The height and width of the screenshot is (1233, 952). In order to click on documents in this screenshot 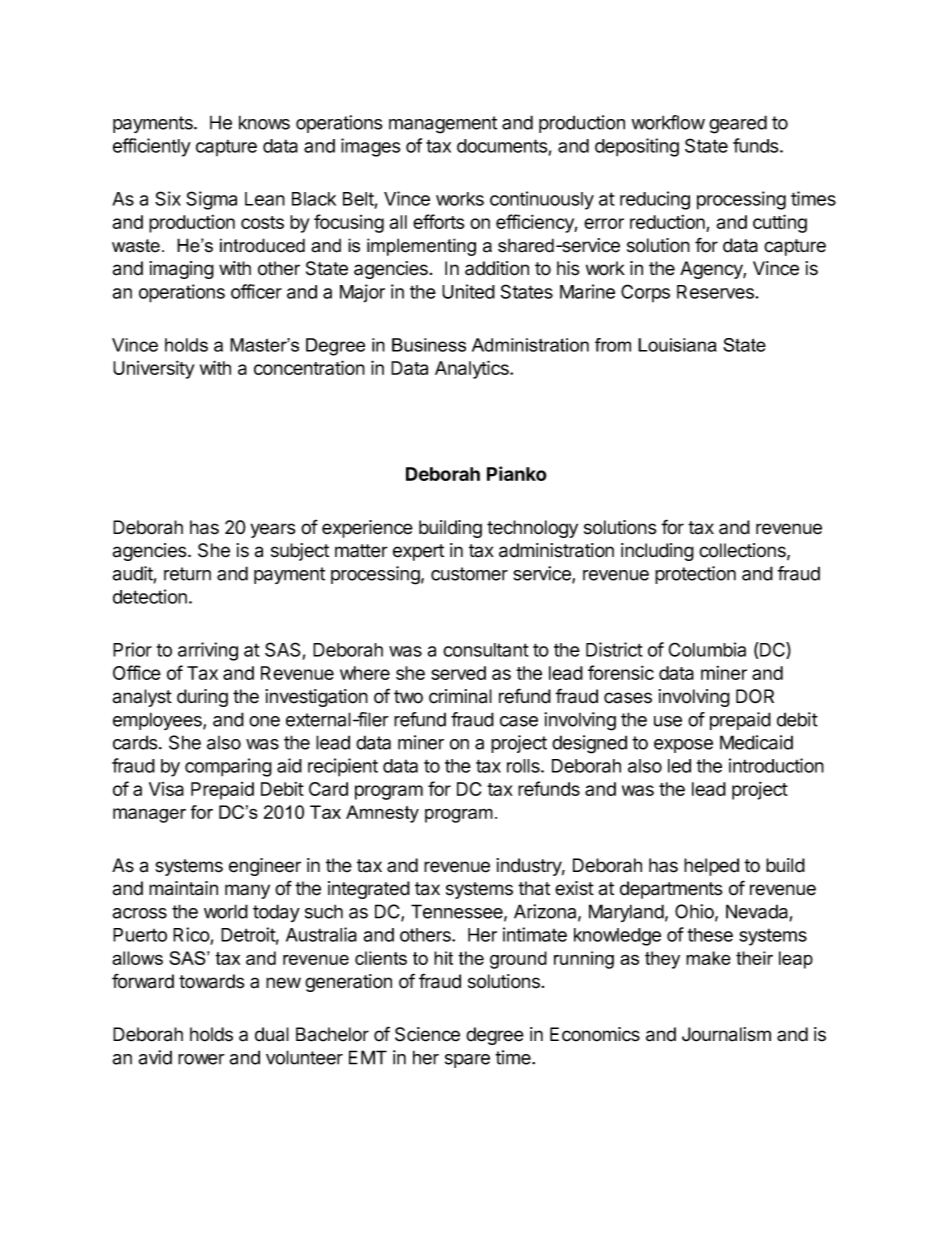, I will do `click(502, 146)`.
